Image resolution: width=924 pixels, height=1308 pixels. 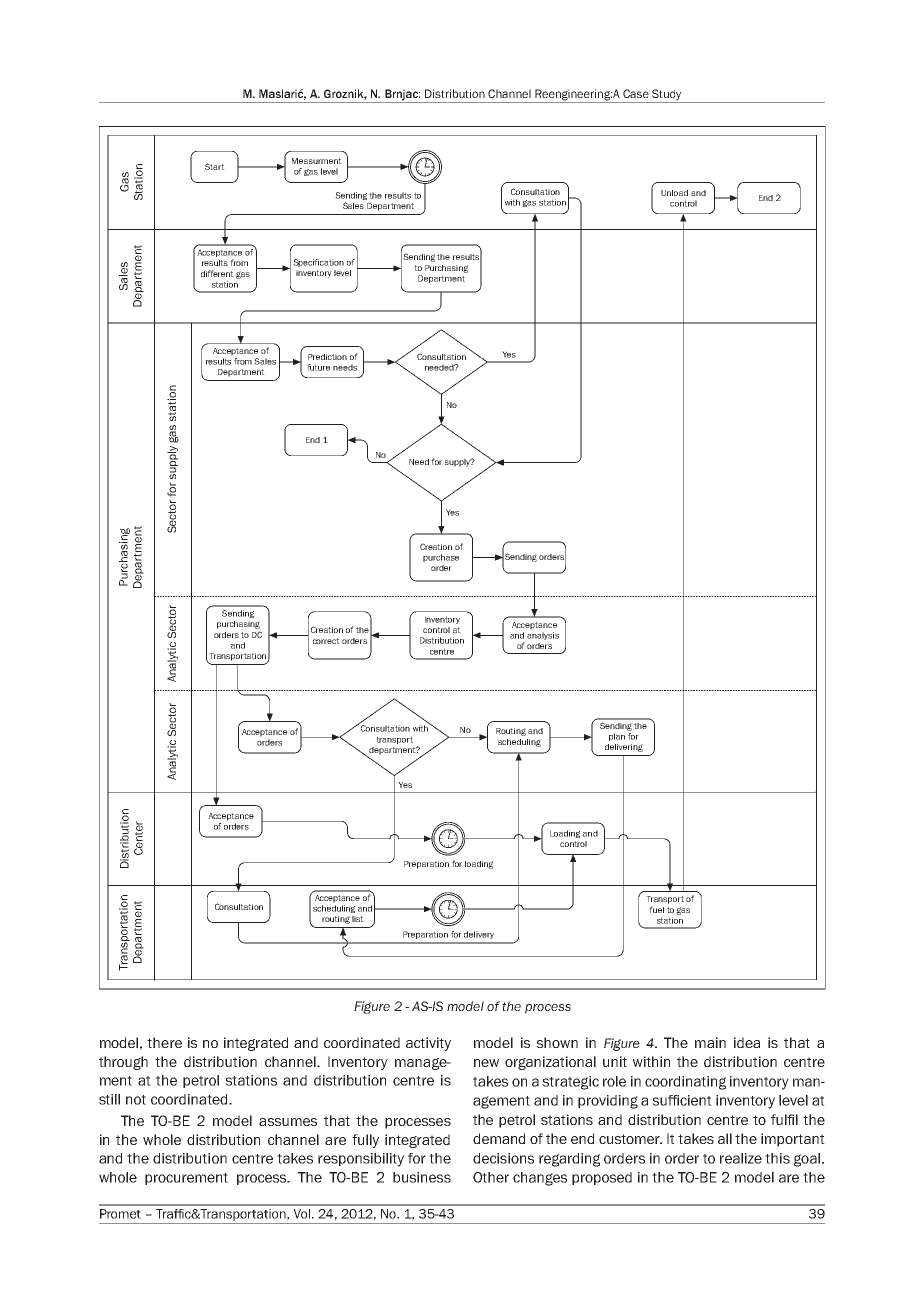 I want to click on there, so click(x=164, y=1042).
